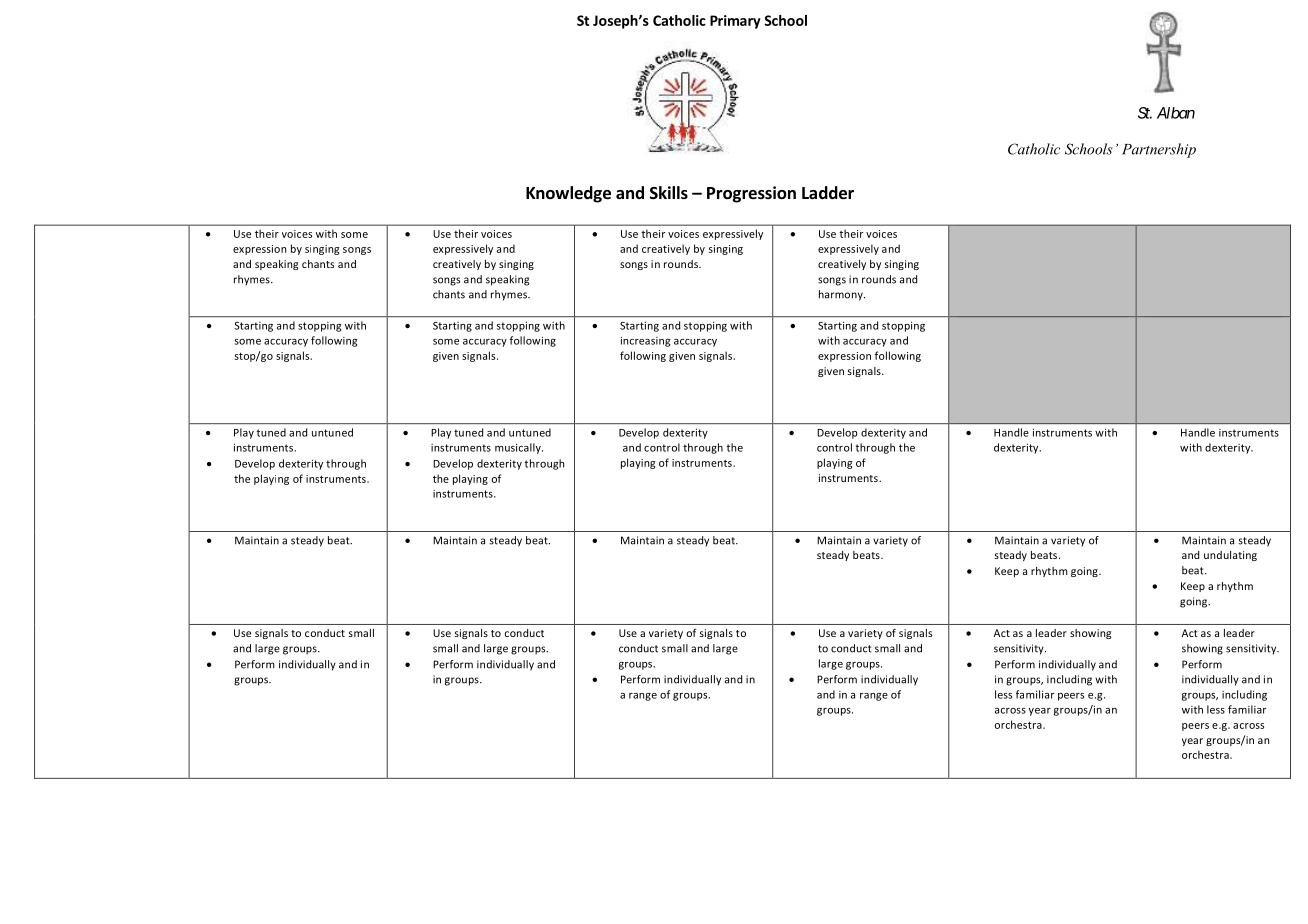 This page has height=924, width=1308. I want to click on musically, so click(519, 448).
